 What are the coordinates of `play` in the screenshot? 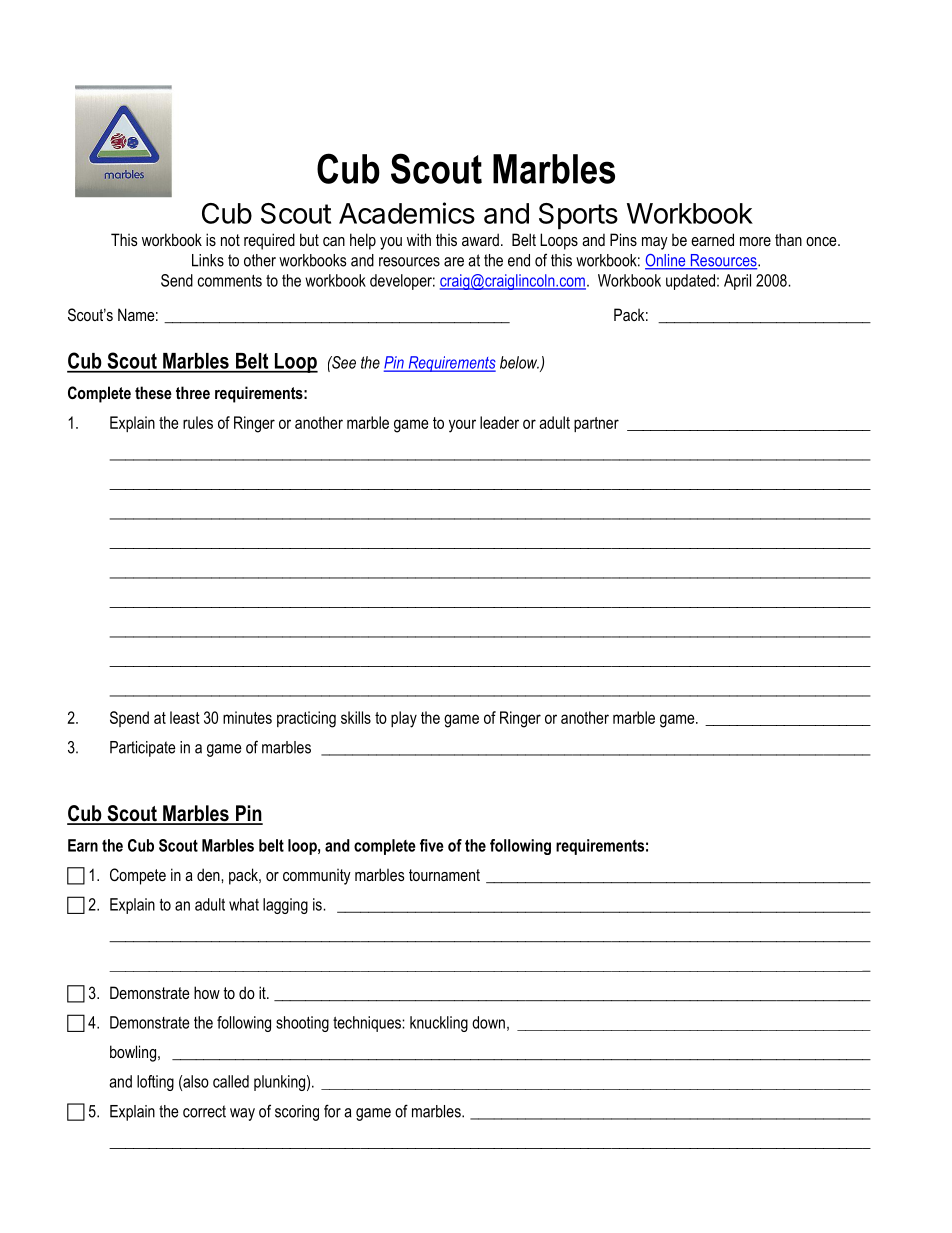 It's located at (404, 719).
